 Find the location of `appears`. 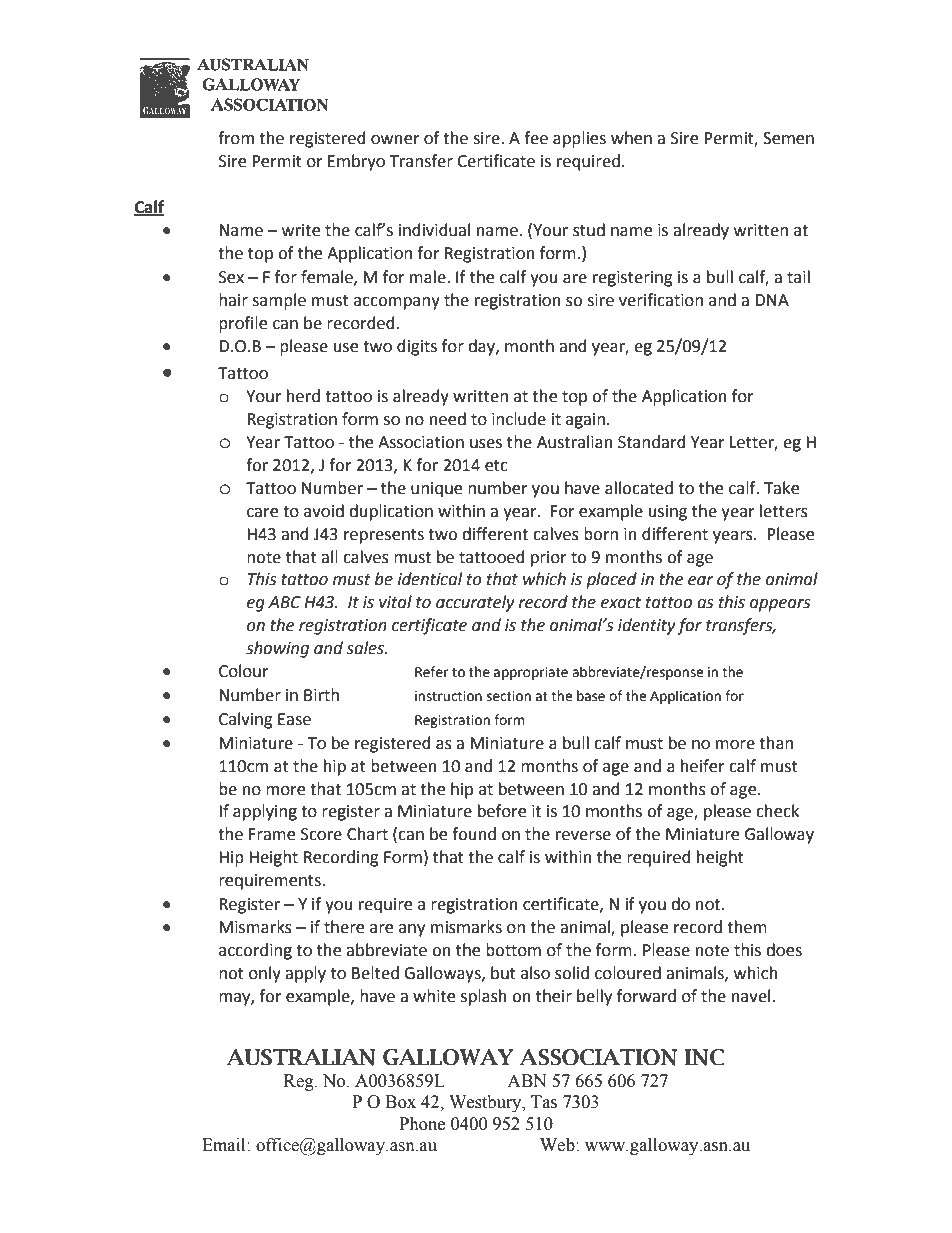

appears is located at coordinates (780, 605).
